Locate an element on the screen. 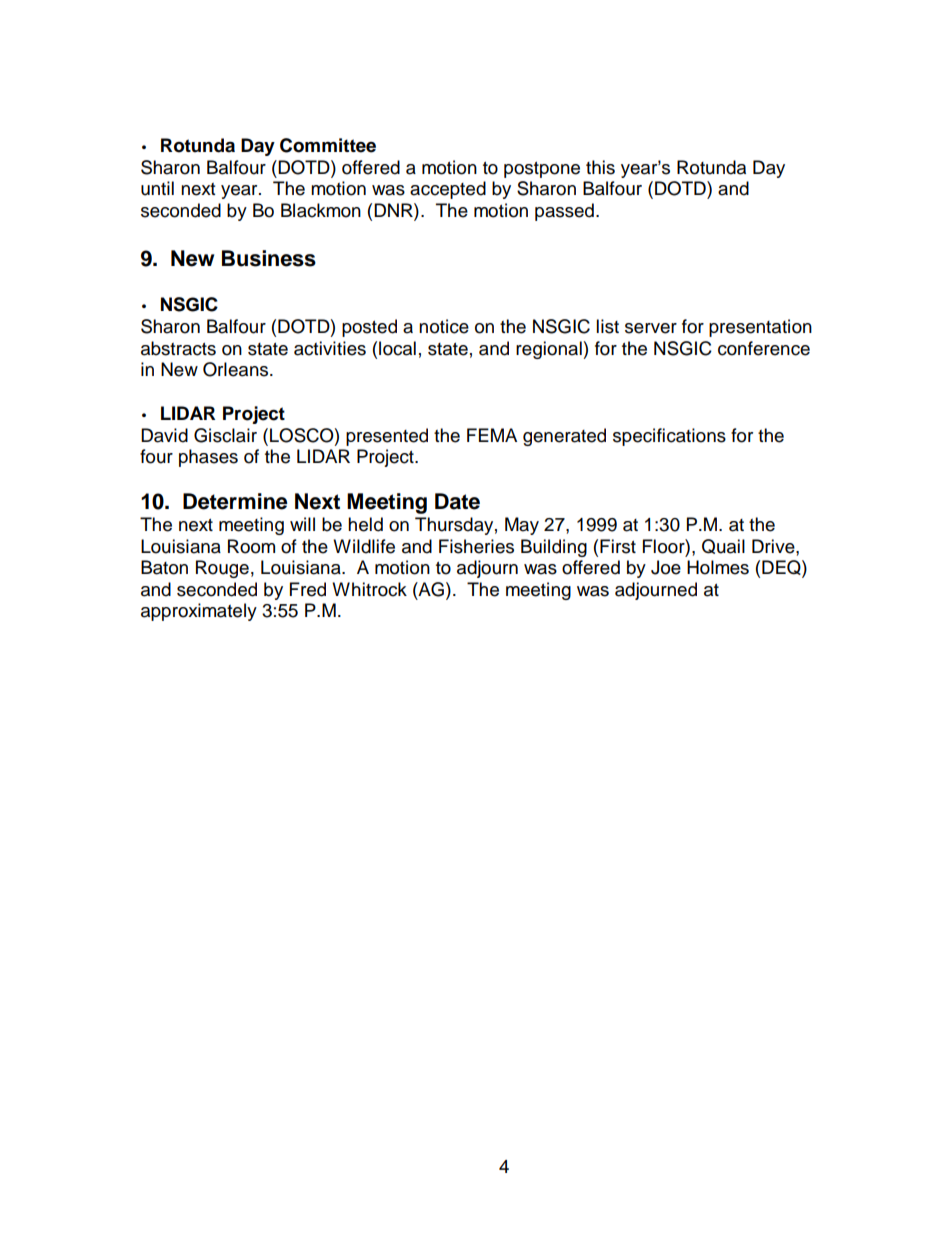 The height and width of the screenshot is (1233, 952). Committee is located at coordinates (328, 145).
